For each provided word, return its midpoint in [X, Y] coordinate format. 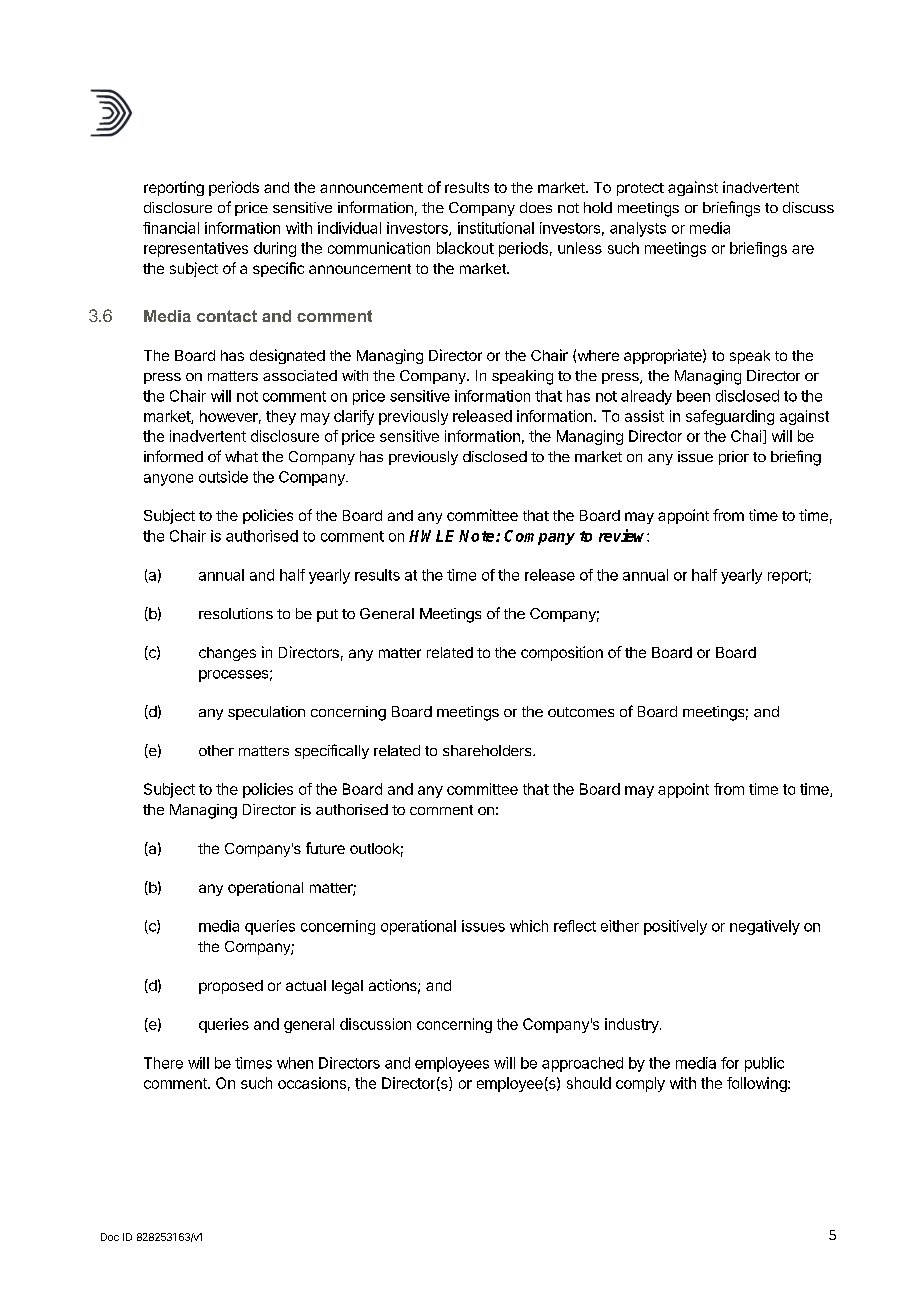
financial [171, 228]
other [216, 750]
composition [562, 653]
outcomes [581, 712]
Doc [110, 1237]
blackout [465, 248]
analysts [638, 229]
